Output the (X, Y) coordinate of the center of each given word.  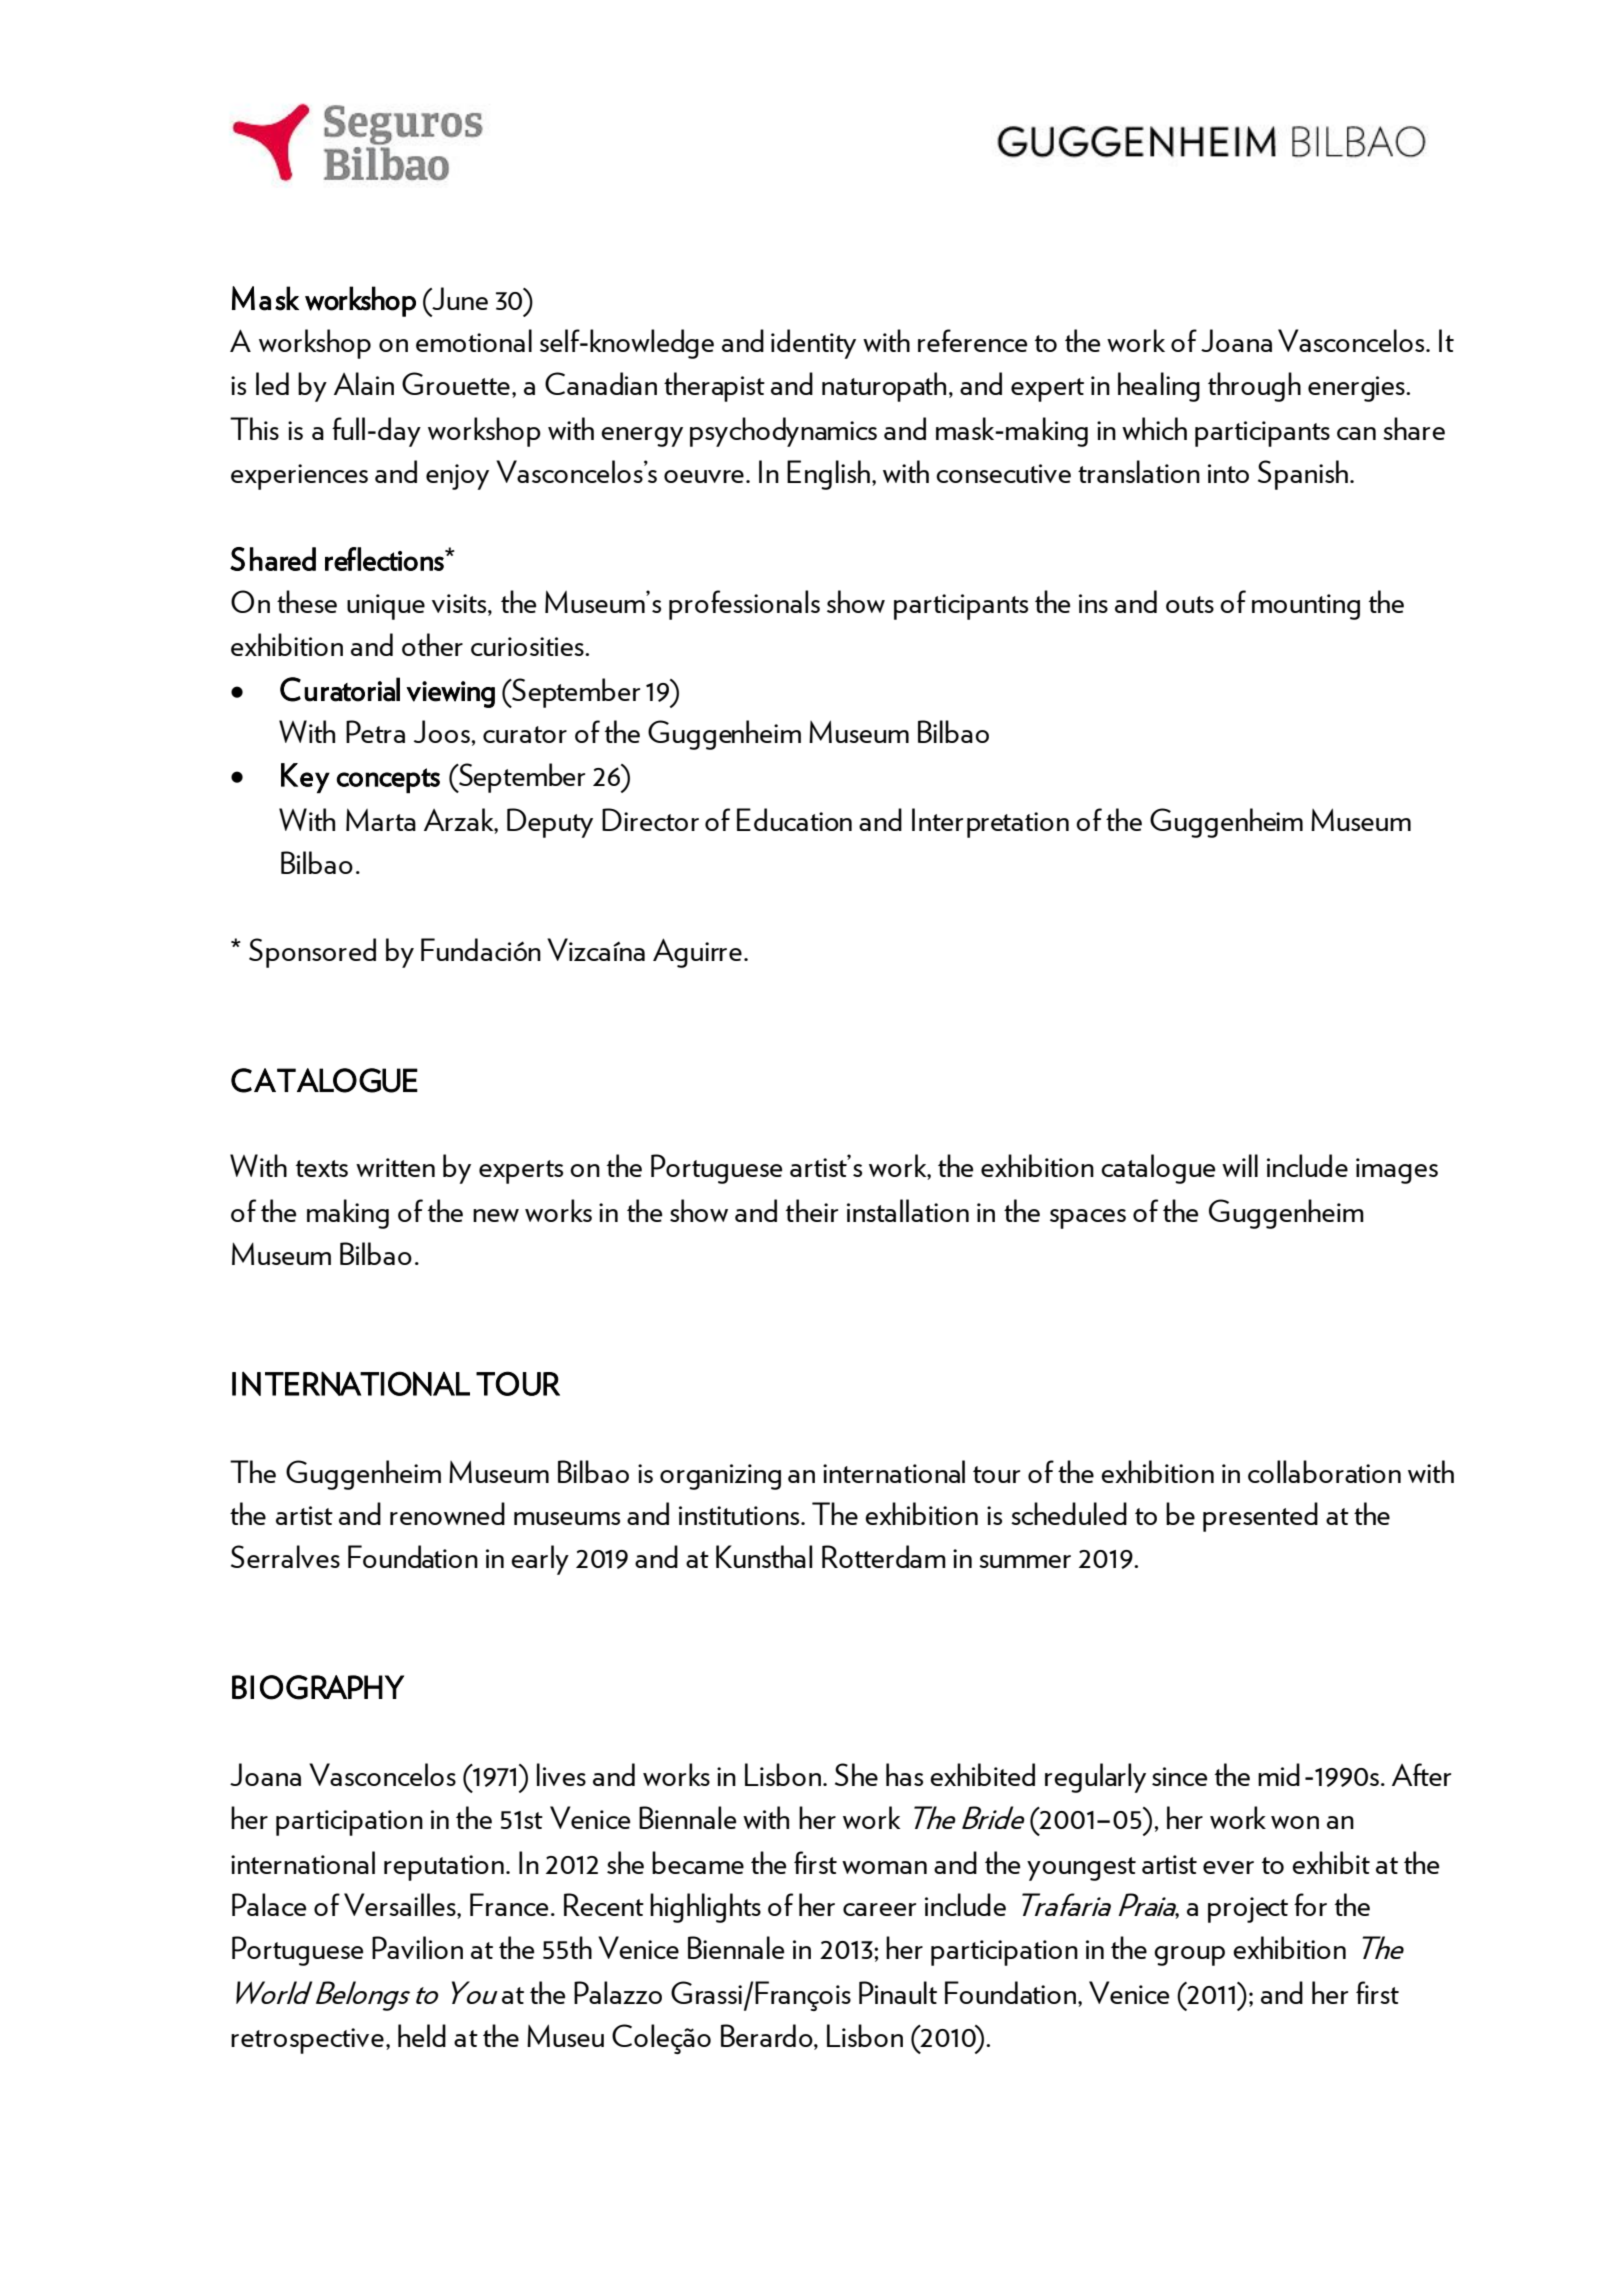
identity (813, 344)
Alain (364, 383)
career (879, 1909)
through (1254, 387)
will (1240, 1165)
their (812, 1210)
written (395, 1167)
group (1189, 1956)
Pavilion (417, 1947)
